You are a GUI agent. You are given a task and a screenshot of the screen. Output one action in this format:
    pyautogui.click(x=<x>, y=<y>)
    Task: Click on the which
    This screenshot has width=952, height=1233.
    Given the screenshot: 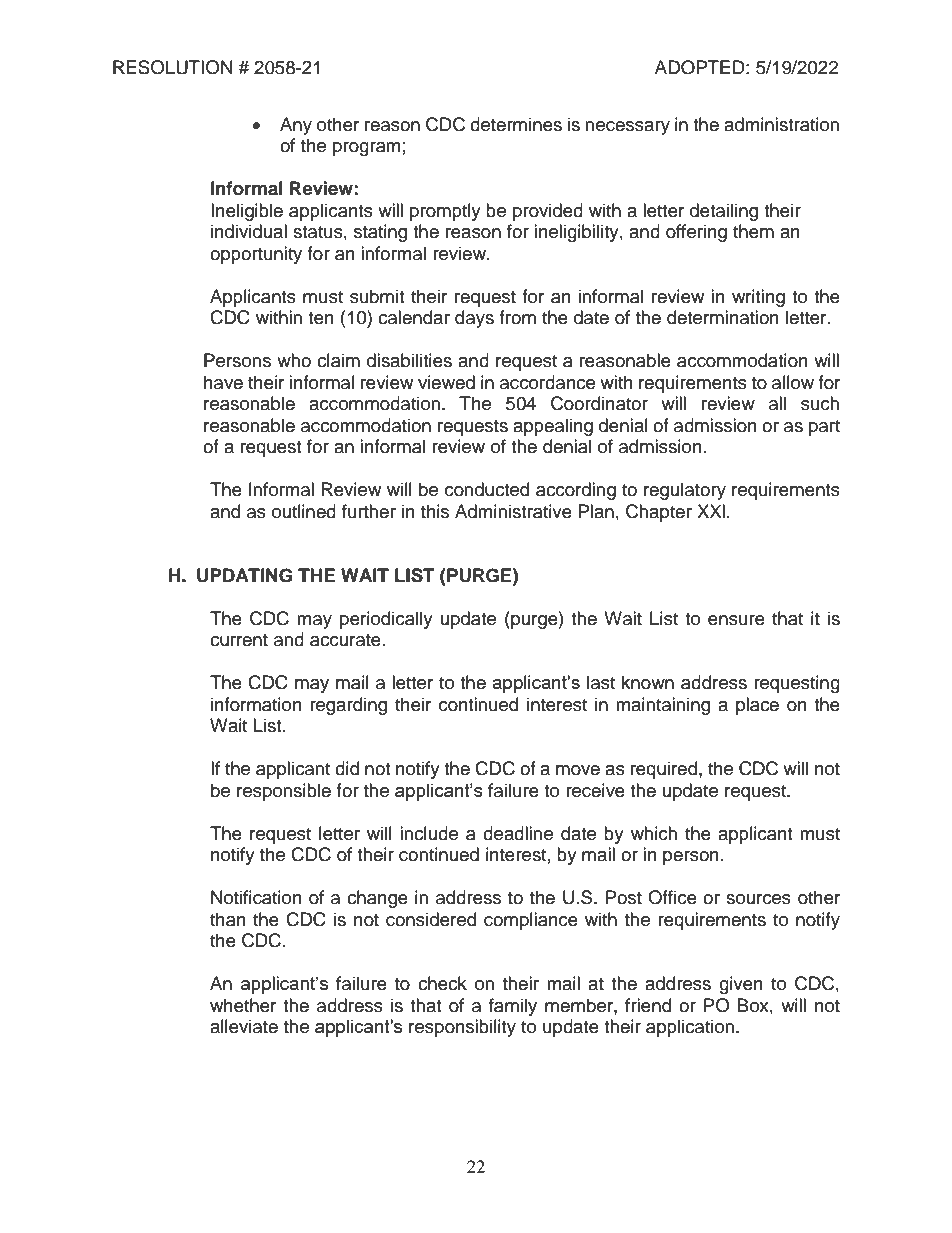 What is the action you would take?
    pyautogui.click(x=654, y=833)
